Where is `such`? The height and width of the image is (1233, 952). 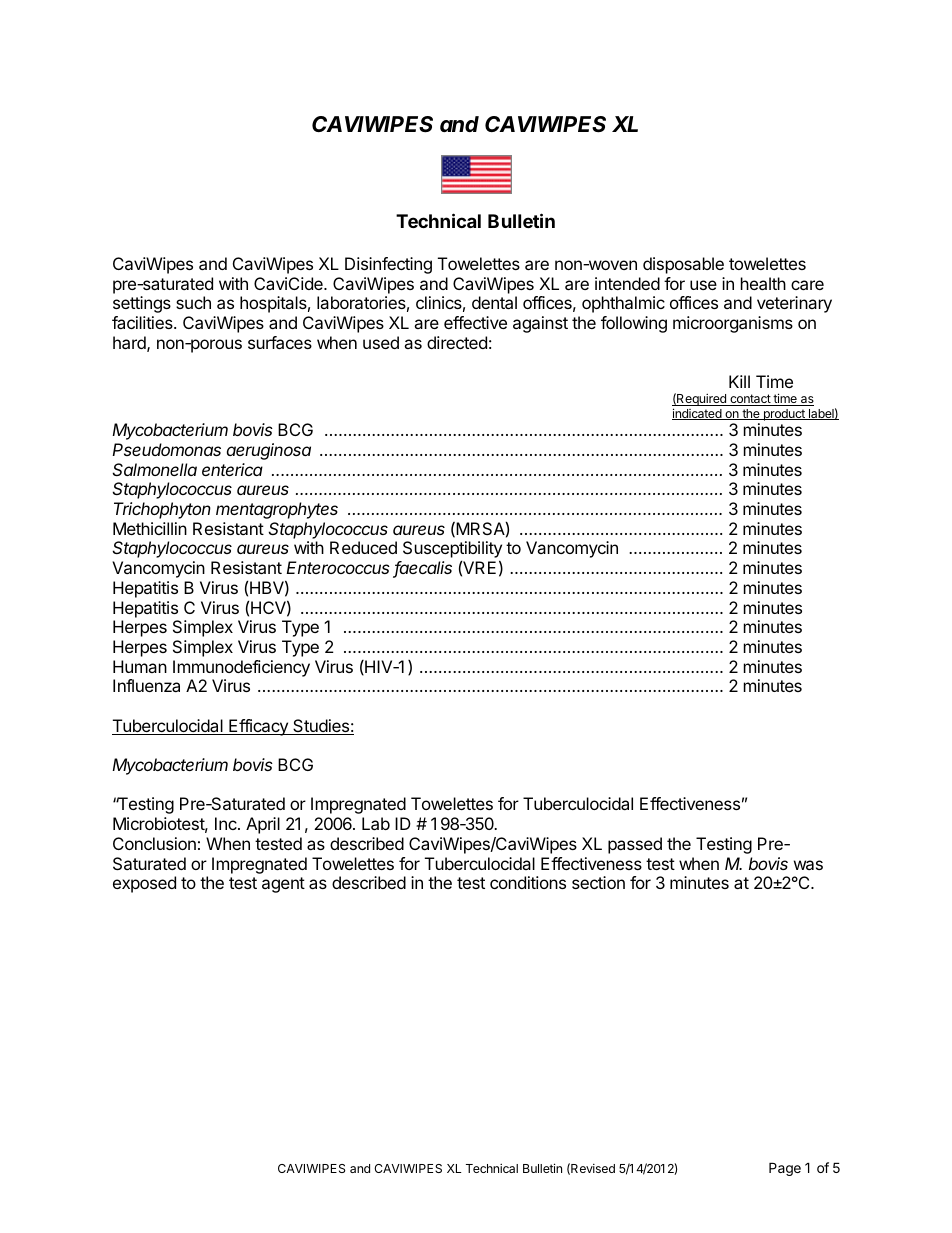 such is located at coordinates (193, 302).
